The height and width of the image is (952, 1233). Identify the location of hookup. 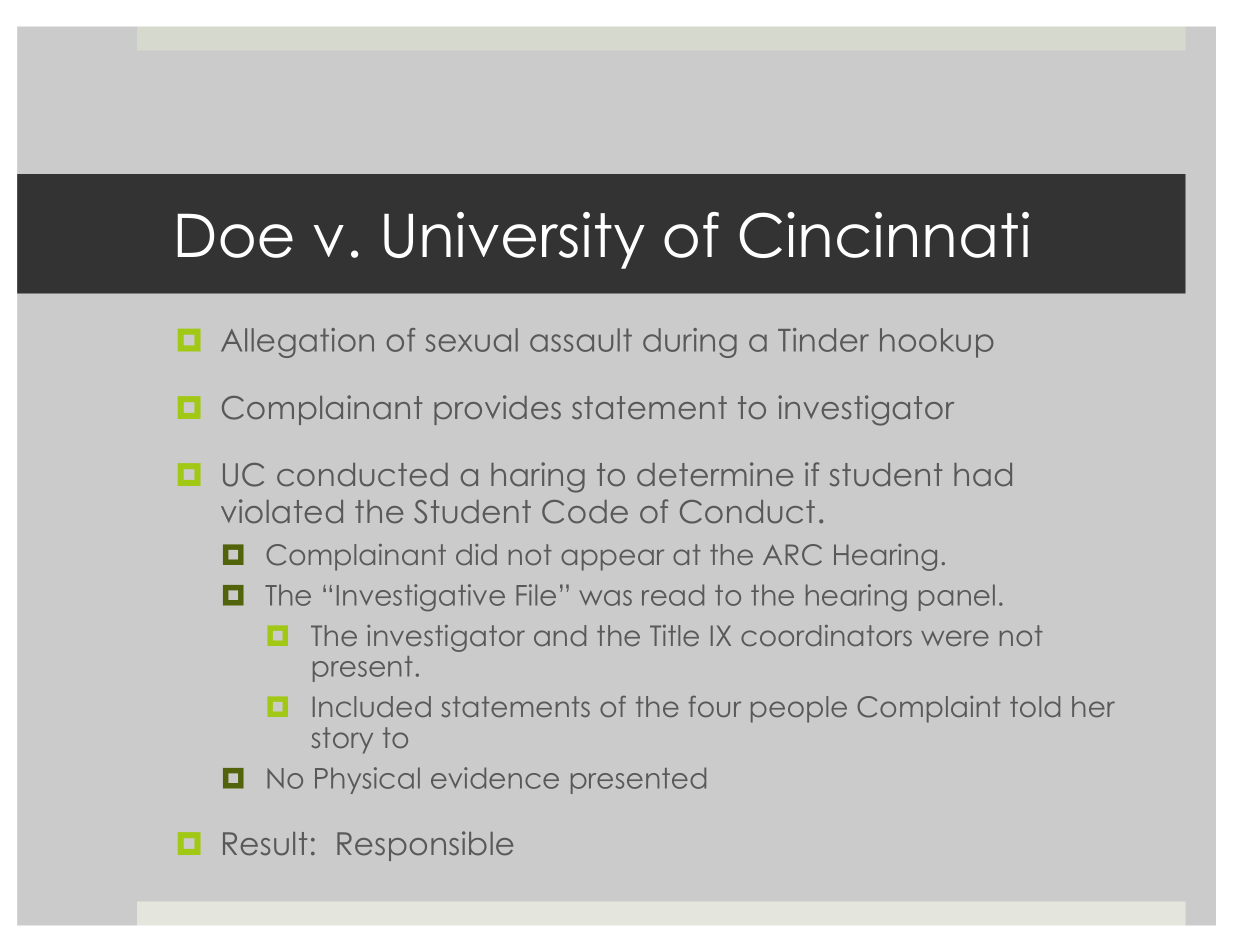
(937, 343).
